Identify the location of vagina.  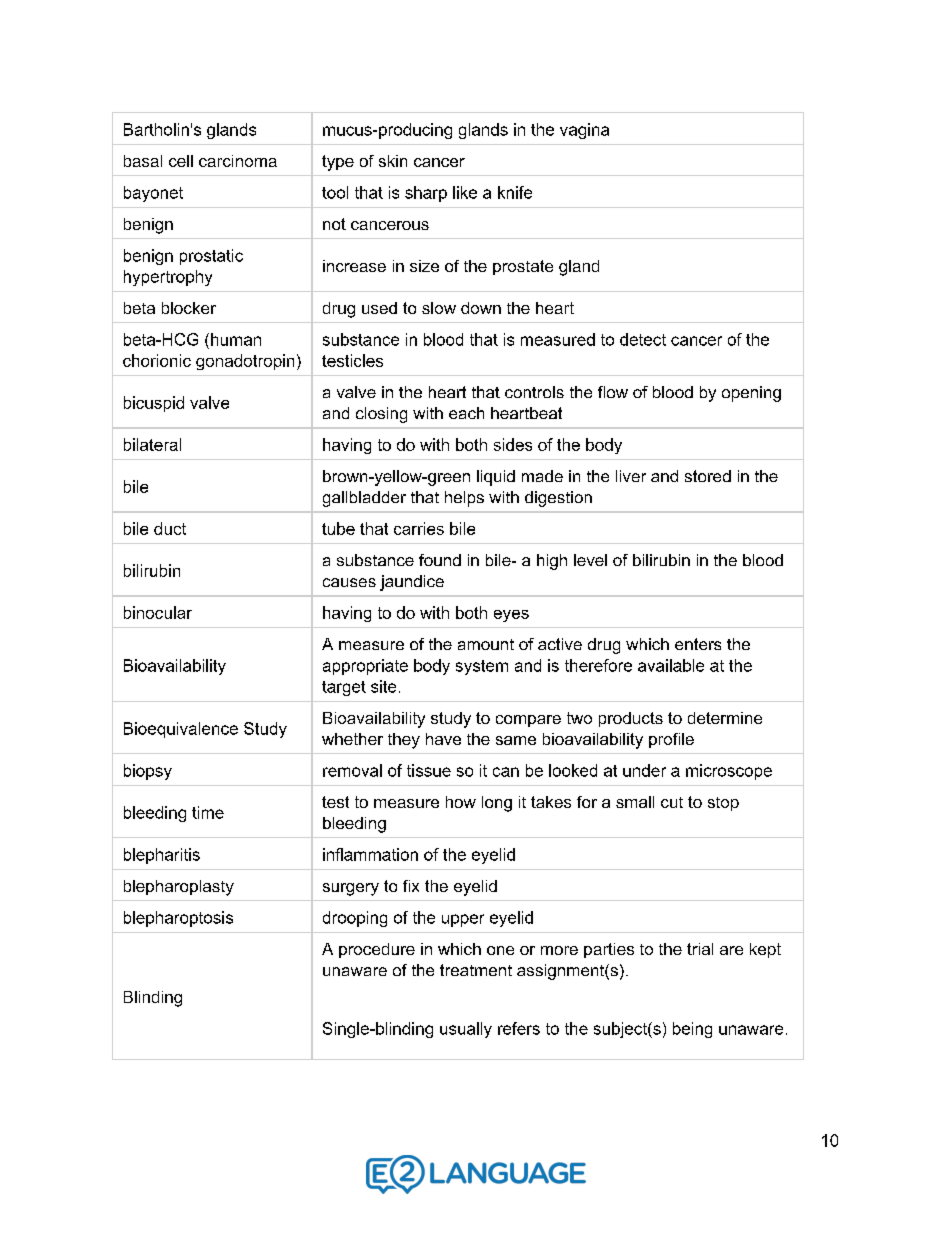
(584, 131).
